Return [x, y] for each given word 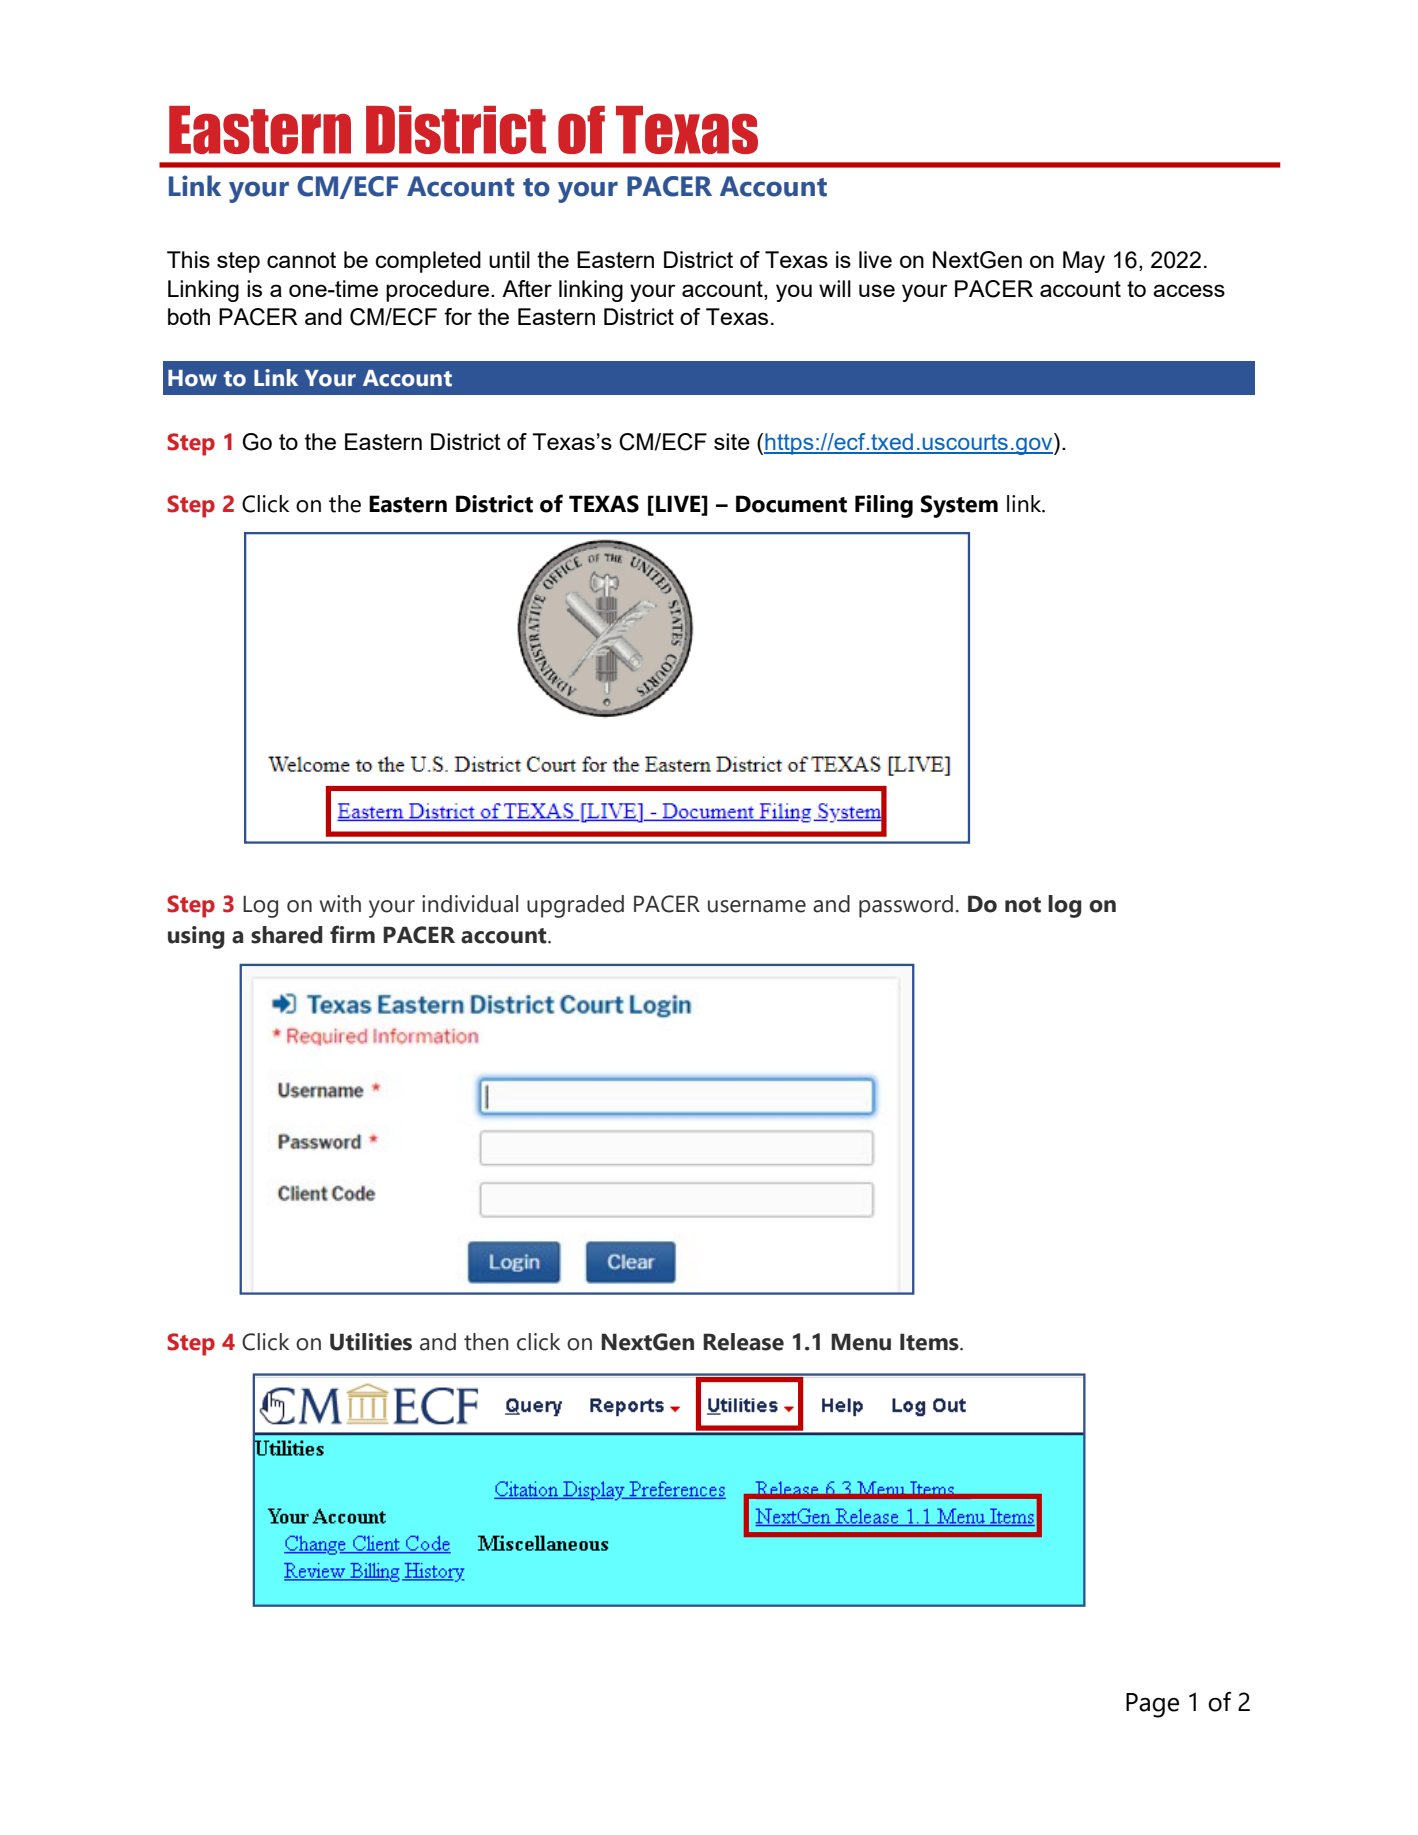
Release [743, 1342]
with [340, 904]
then [486, 1342]
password [906, 906]
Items [930, 1342]
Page [1152, 1705]
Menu [861, 1342]
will [835, 288]
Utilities [371, 1342]
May [1084, 262]
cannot [301, 260]
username [757, 906]
